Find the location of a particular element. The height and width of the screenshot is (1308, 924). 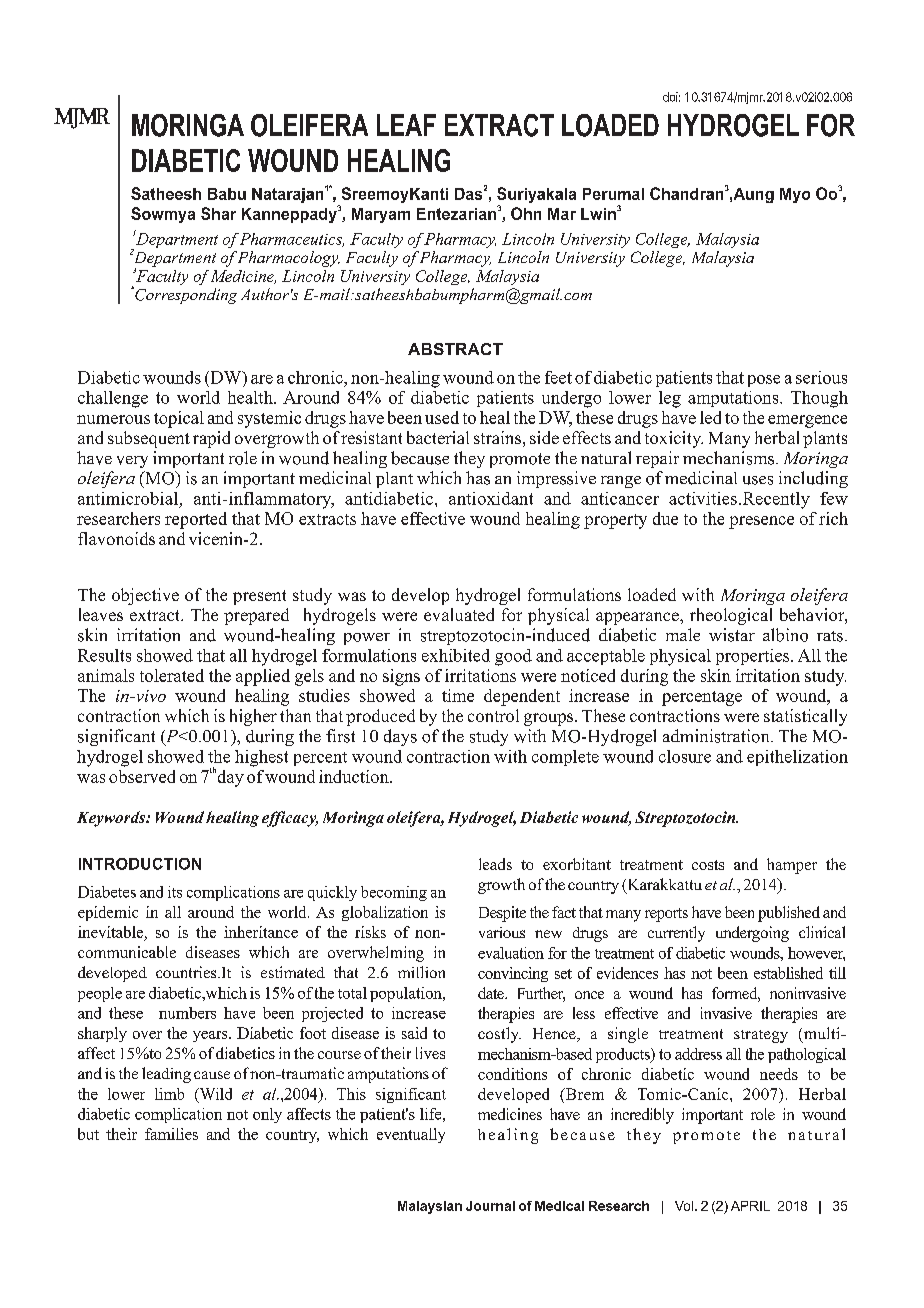

Natarajan is located at coordinates (287, 195).
